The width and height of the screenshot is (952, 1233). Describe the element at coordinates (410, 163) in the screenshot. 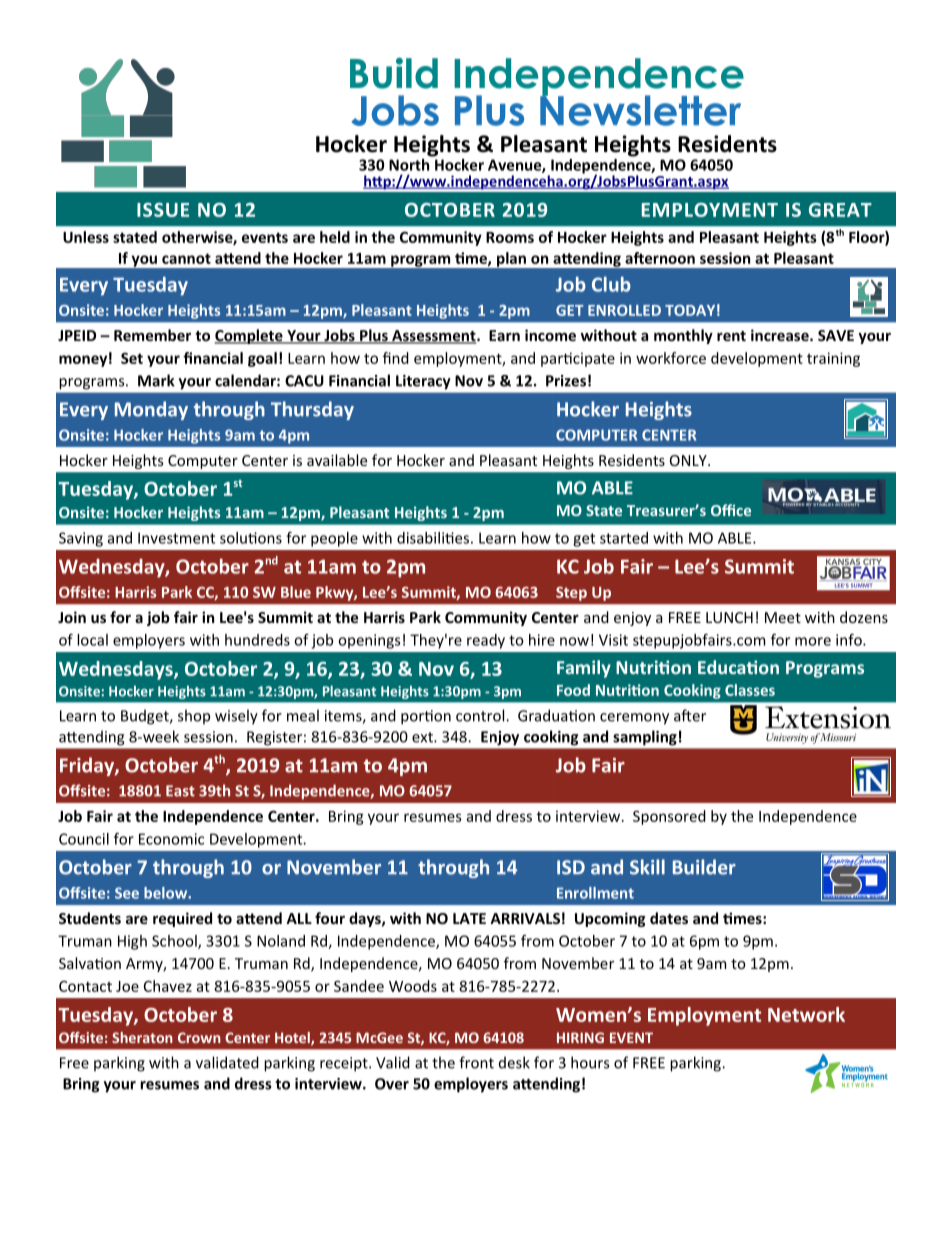

I see `North` at that location.
